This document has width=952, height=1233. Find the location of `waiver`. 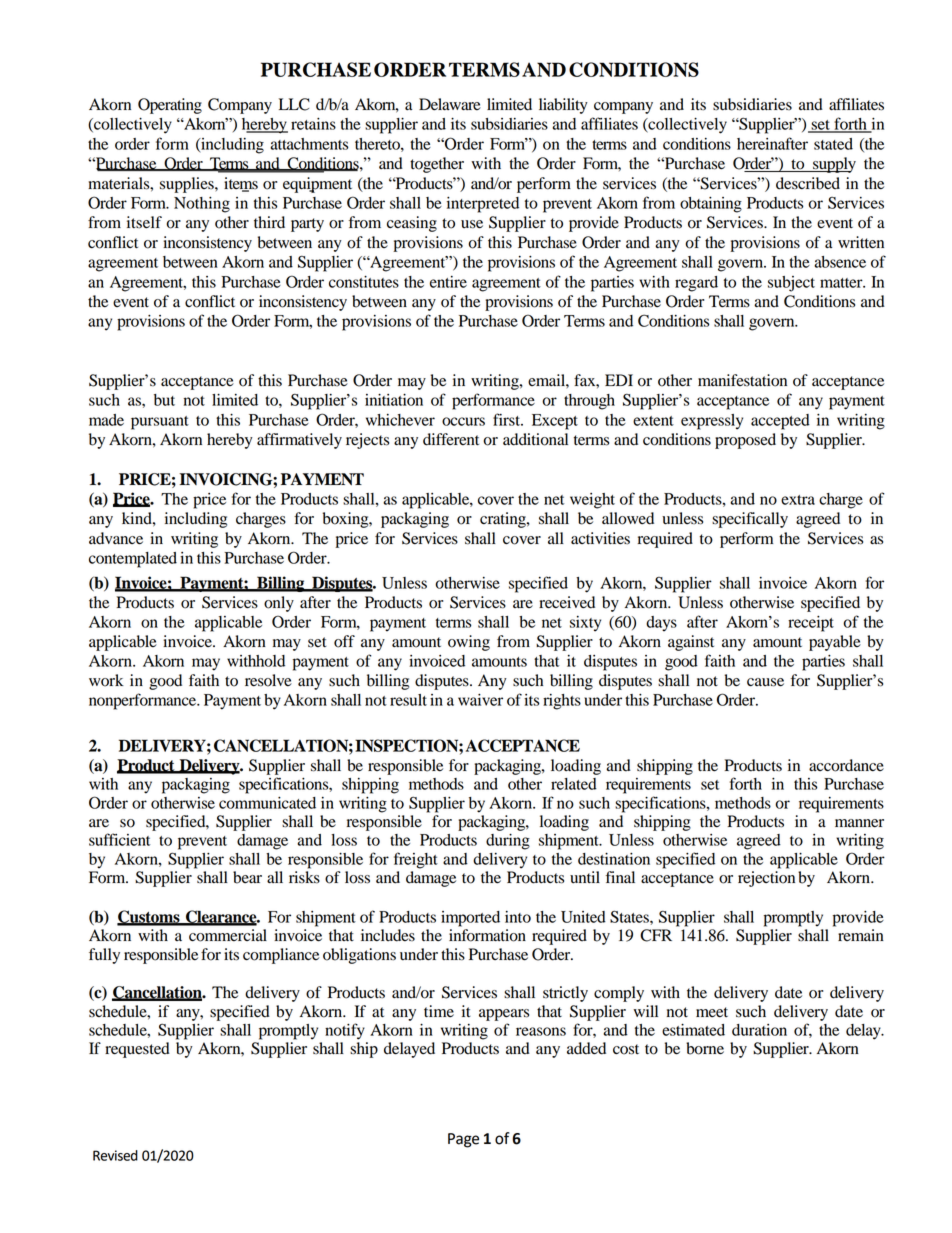

waiver is located at coordinates (480, 700).
